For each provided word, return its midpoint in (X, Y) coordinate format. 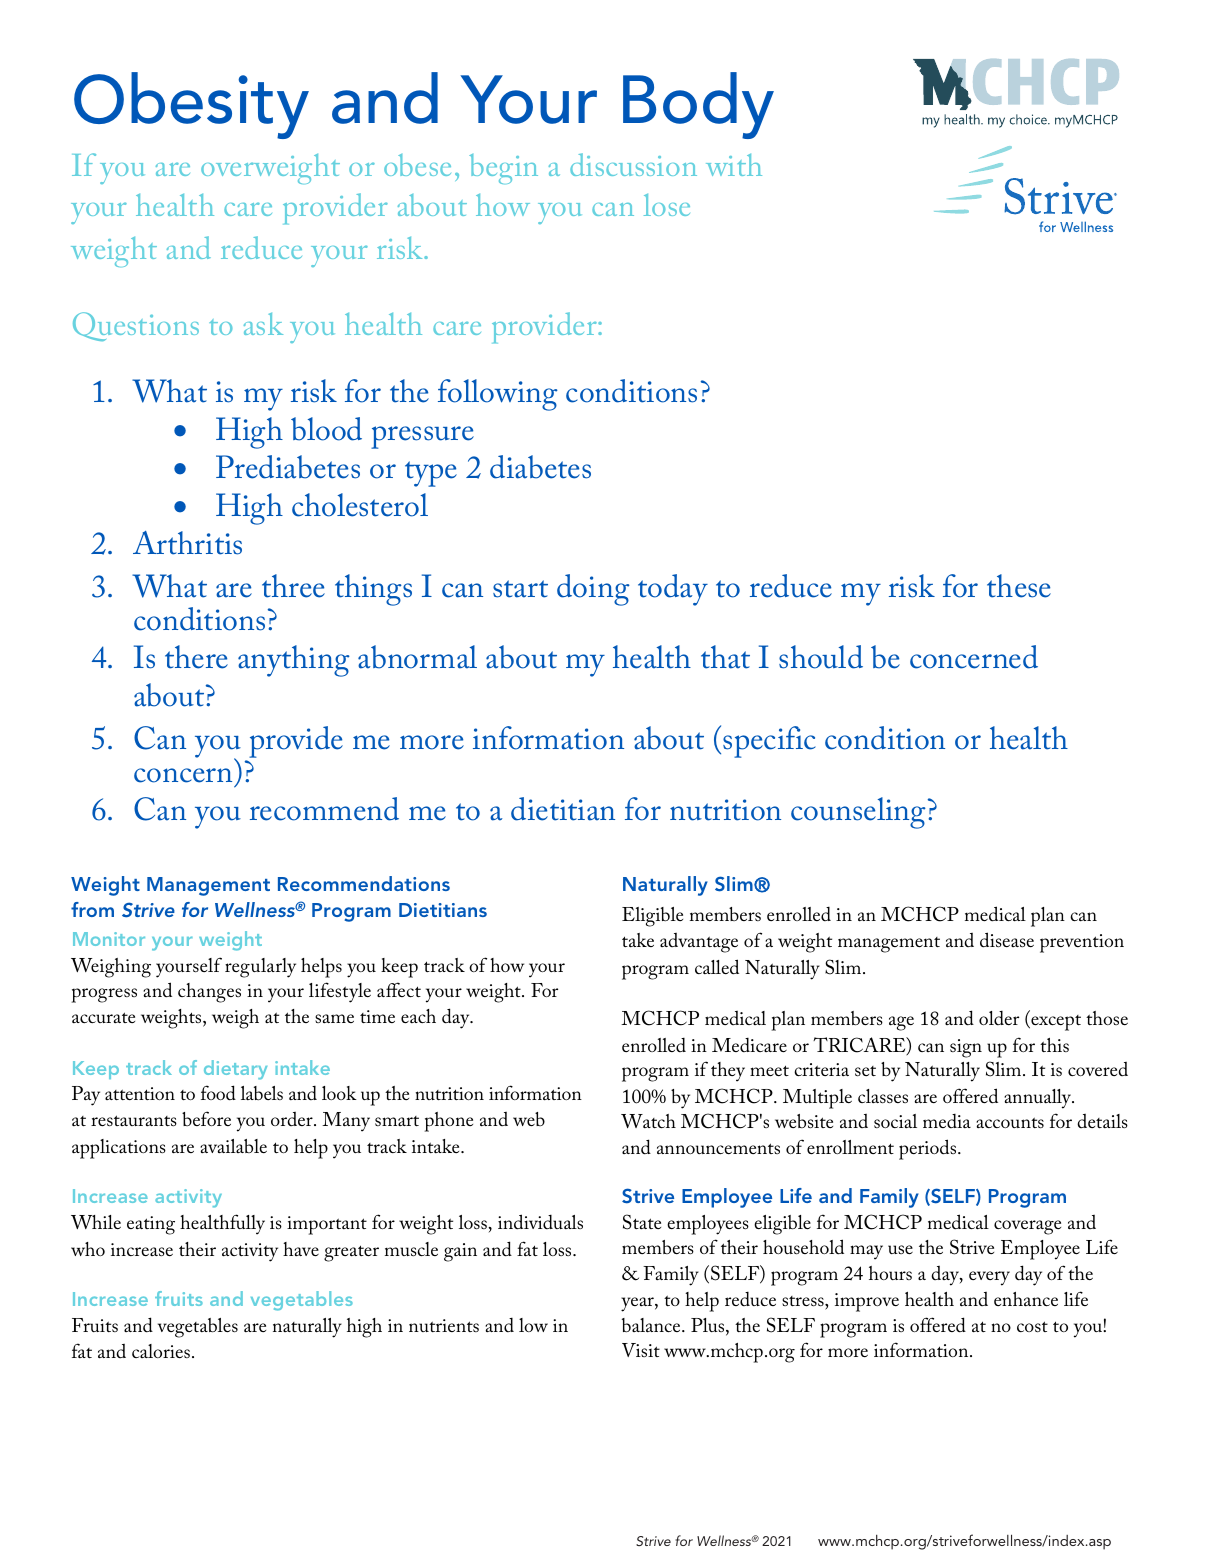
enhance (1026, 1299)
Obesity (191, 105)
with (734, 165)
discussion (633, 164)
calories (161, 1351)
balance (652, 1325)
